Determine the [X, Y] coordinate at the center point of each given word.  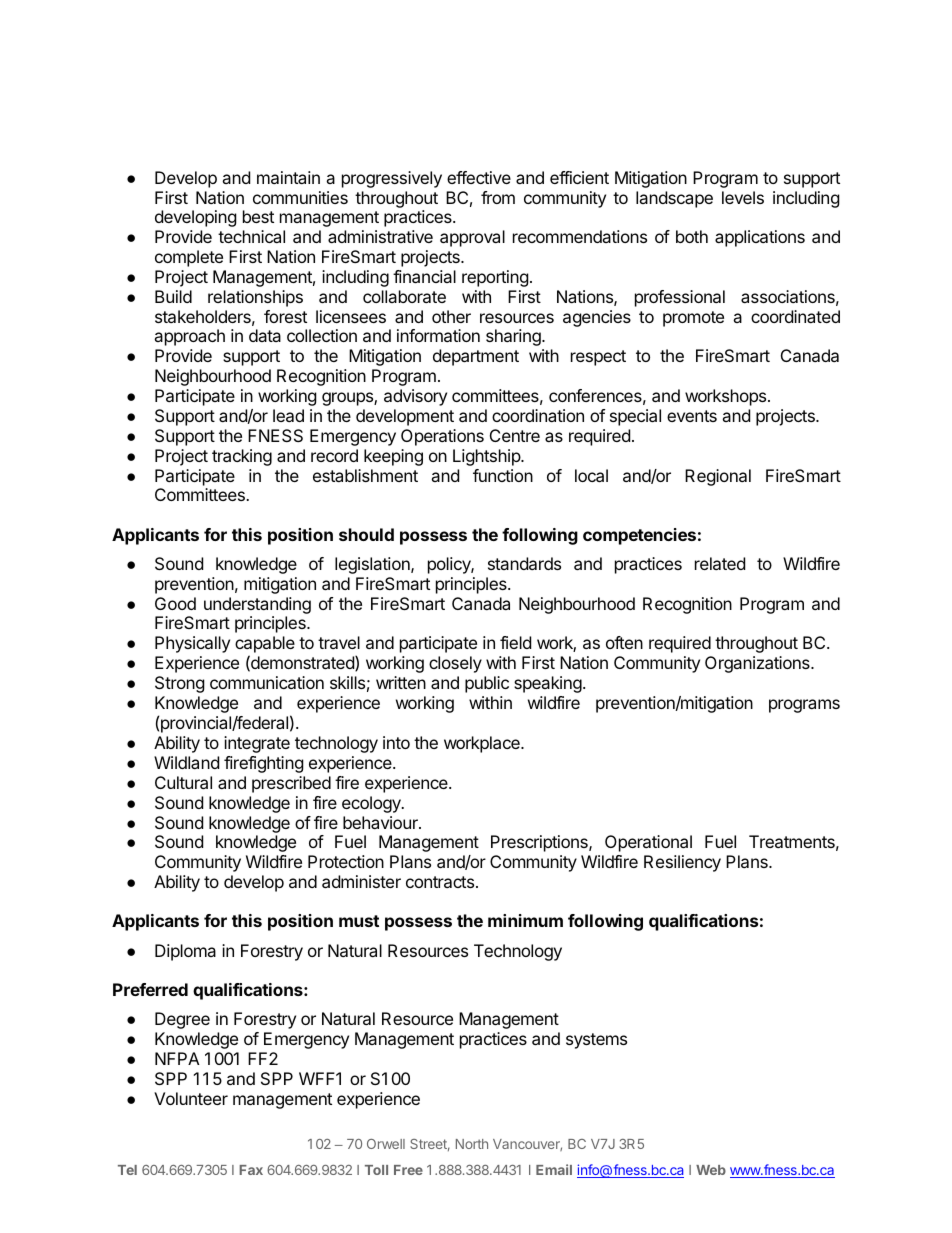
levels [743, 197]
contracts [440, 882]
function [503, 475]
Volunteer [191, 1098]
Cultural [183, 782]
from [498, 197]
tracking [242, 457]
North [472, 1144]
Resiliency [682, 863]
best [258, 216]
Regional [718, 477]
